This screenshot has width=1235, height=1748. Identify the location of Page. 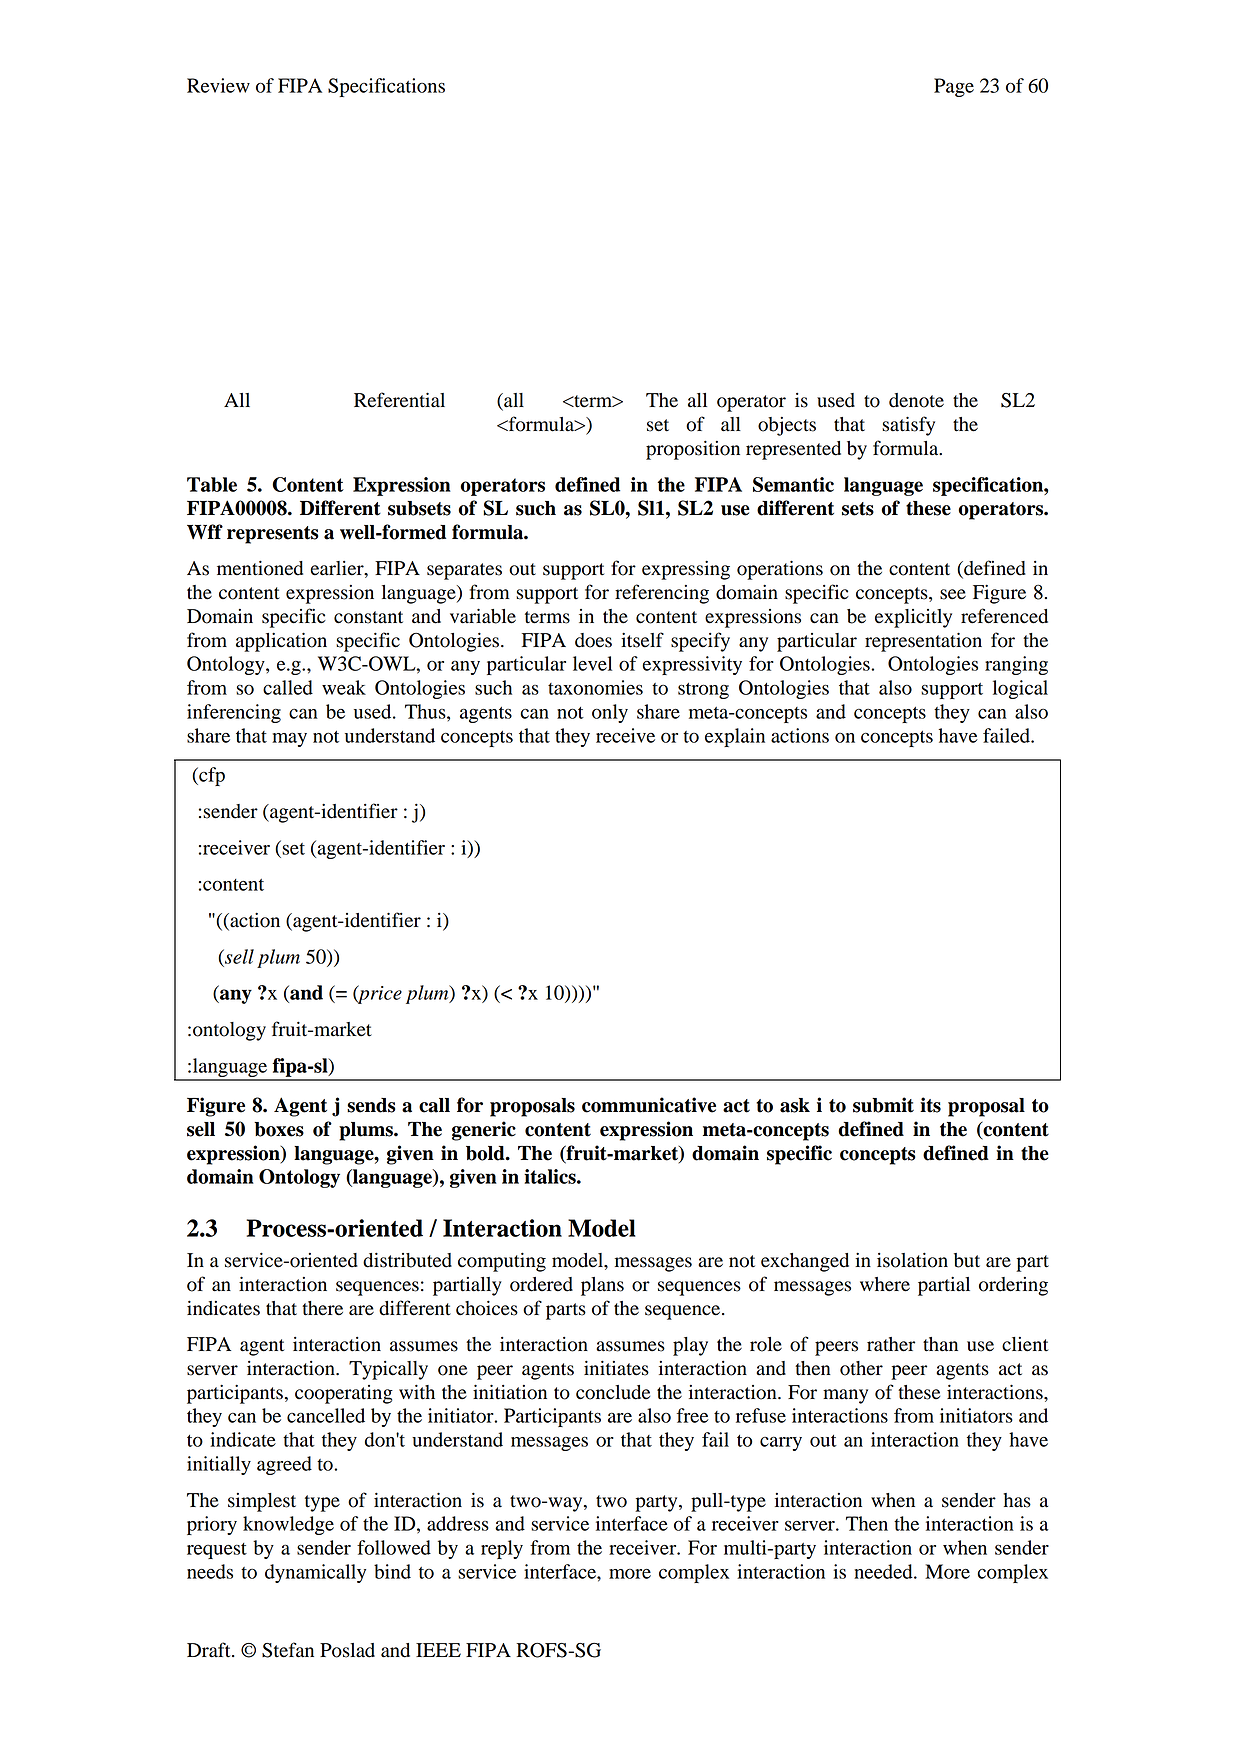
(954, 87).
